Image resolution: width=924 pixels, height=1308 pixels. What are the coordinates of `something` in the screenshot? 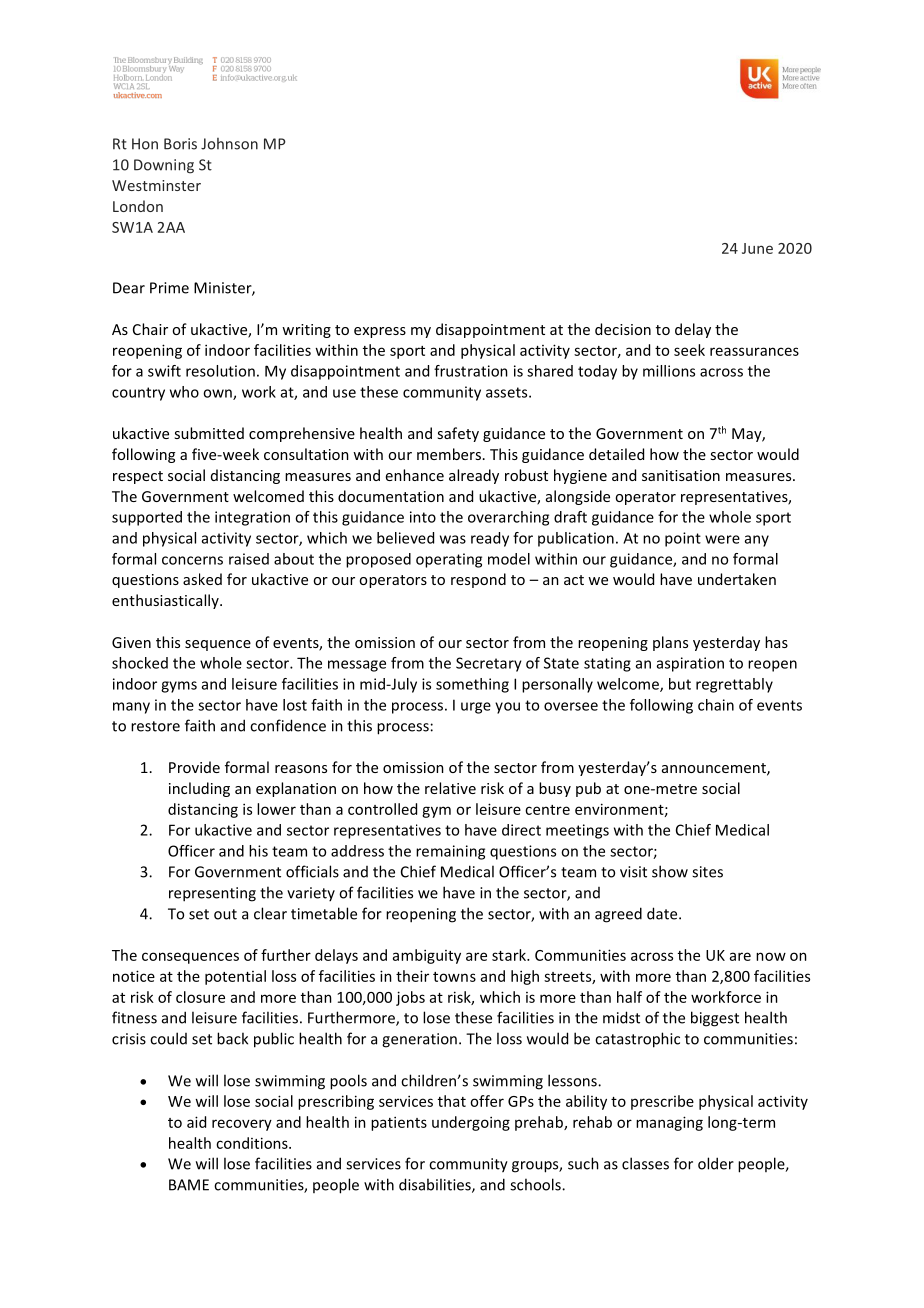 It's located at (472, 685).
